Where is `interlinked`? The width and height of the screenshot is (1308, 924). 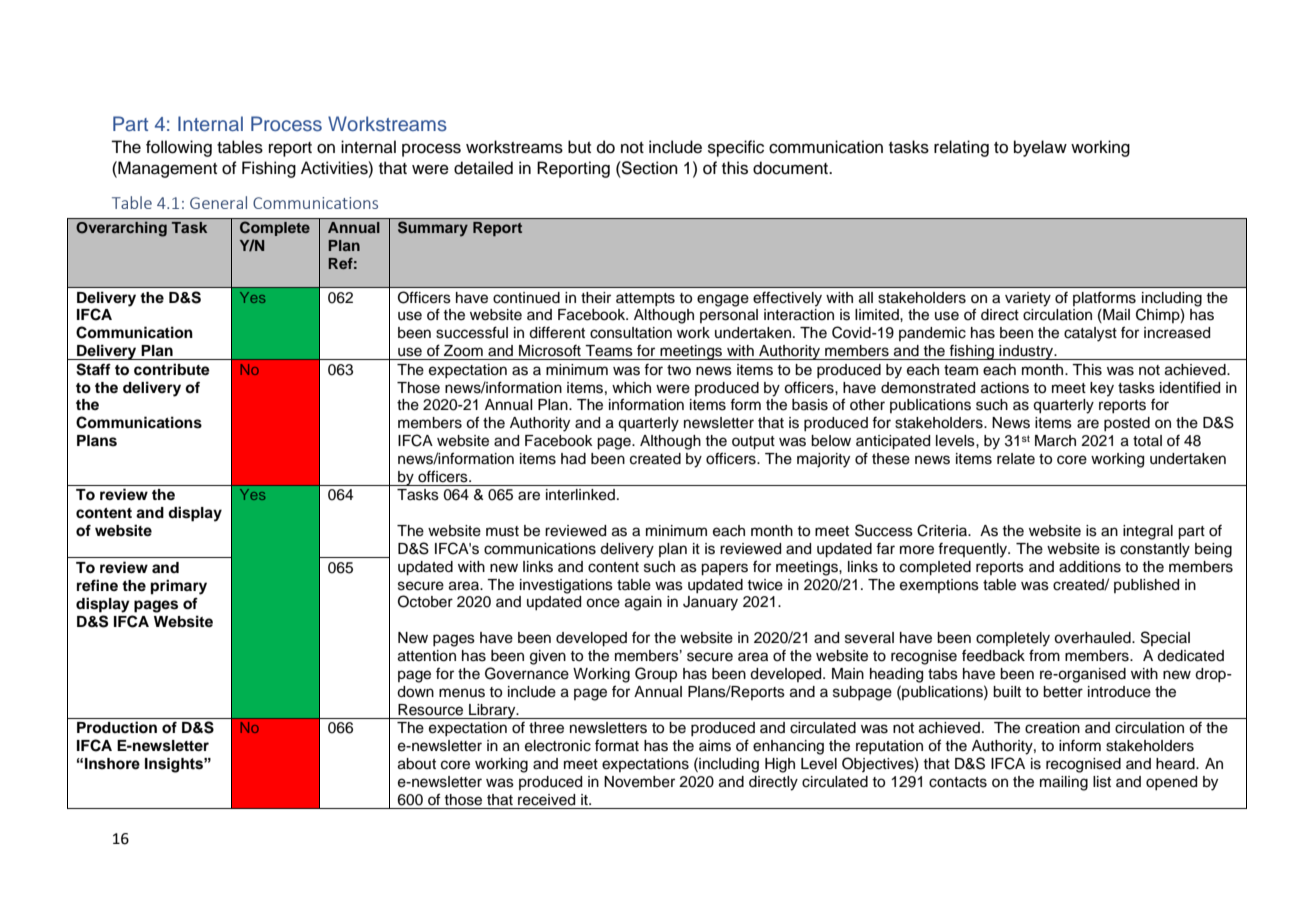 interlinked is located at coordinates (580, 495).
